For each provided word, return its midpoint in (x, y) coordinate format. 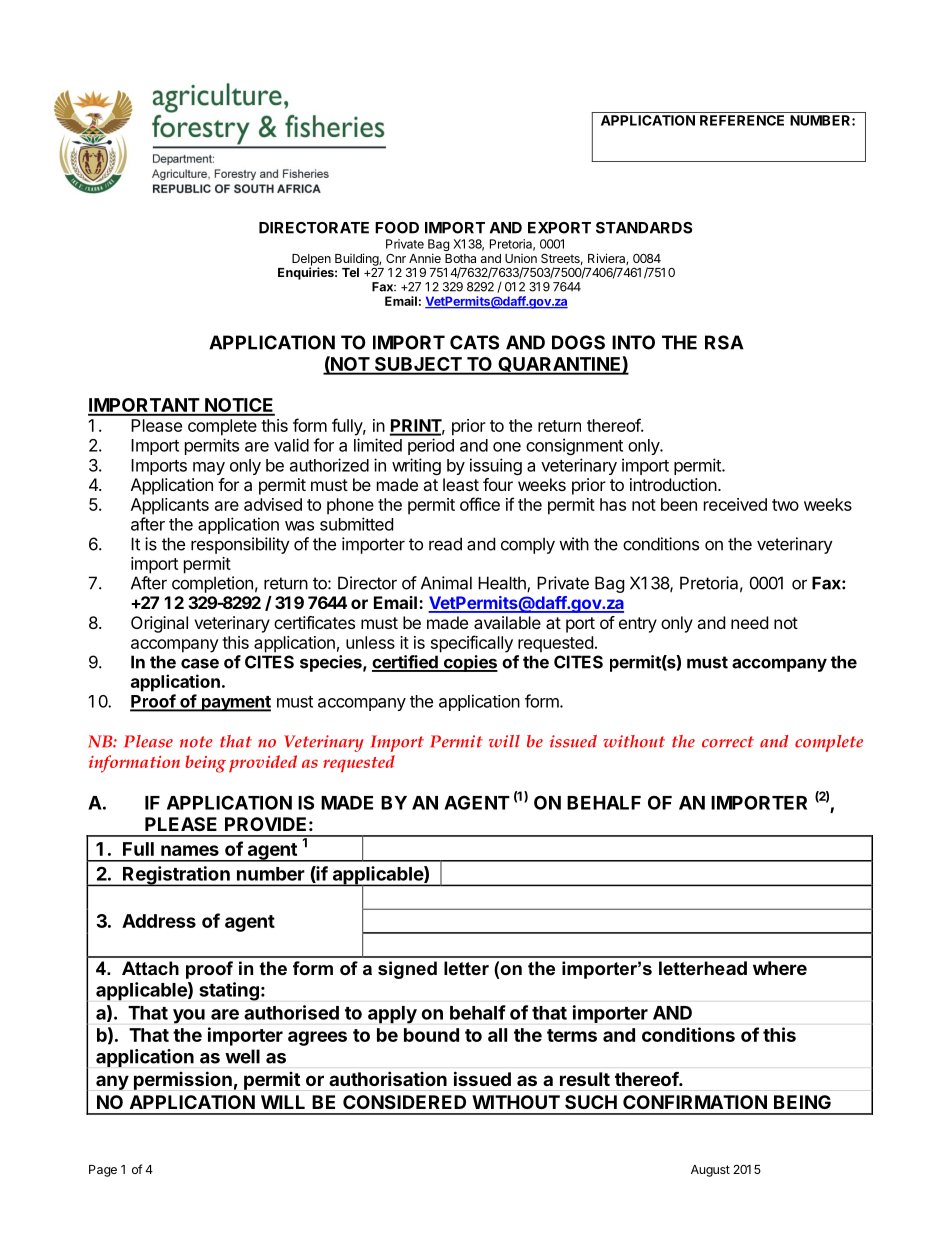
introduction (673, 484)
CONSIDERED (404, 1102)
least (461, 484)
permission (183, 1080)
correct (728, 742)
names (190, 850)
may (209, 468)
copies (469, 663)
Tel (350, 272)
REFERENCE (742, 120)
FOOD (397, 228)
